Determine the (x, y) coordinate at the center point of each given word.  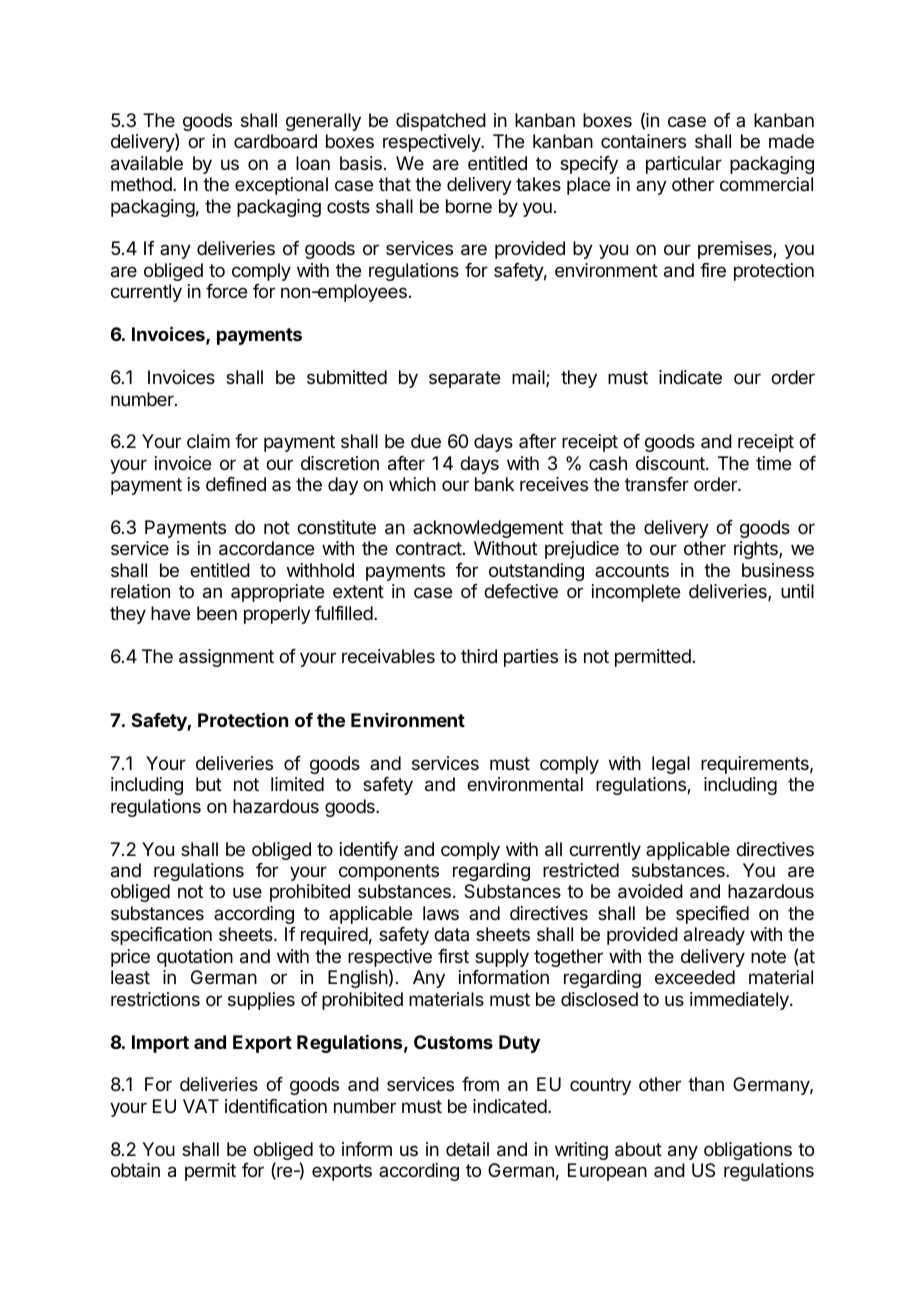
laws (441, 913)
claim (208, 441)
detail (467, 1149)
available (147, 163)
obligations (748, 1151)
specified (712, 915)
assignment (226, 658)
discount (671, 463)
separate (464, 379)
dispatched (441, 122)
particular (684, 165)
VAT (201, 1106)
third (479, 656)
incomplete (636, 593)
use (247, 892)
